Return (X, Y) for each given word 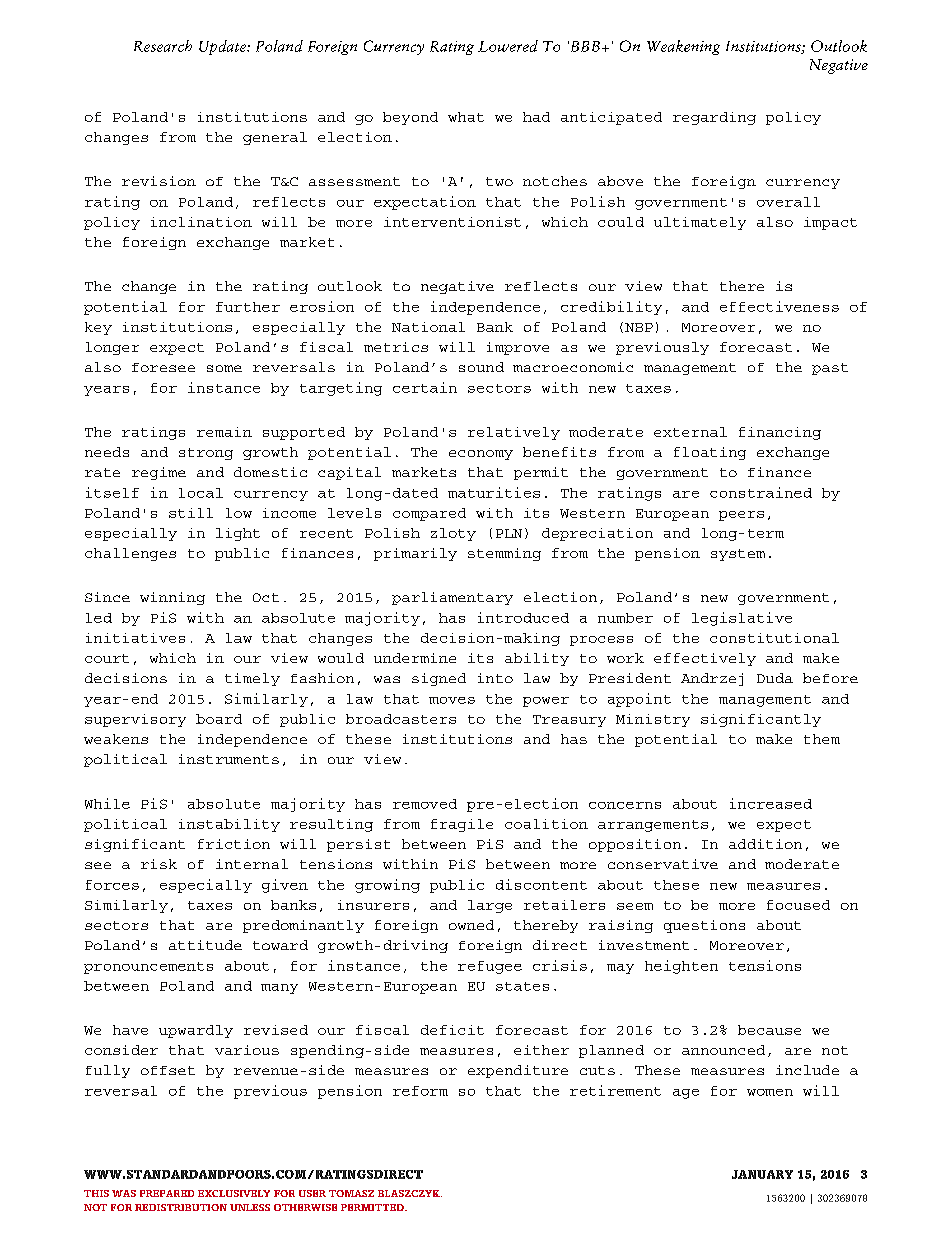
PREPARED (167, 1193)
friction (234, 844)
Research (163, 46)
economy (481, 455)
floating (710, 453)
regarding (714, 118)
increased (771, 803)
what (466, 117)
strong (206, 454)
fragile (462, 825)
